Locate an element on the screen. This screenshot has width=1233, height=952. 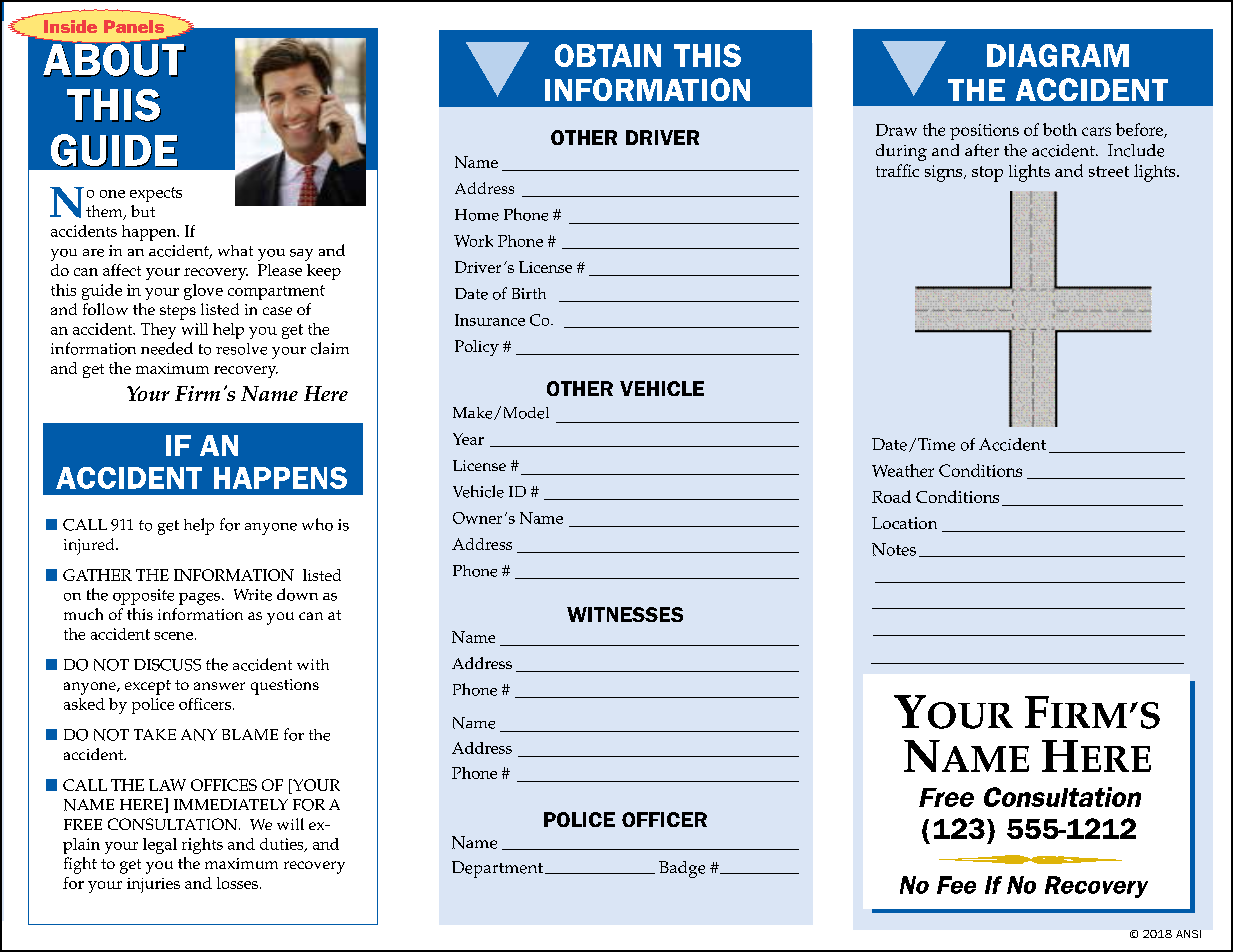
DIAGRAM is located at coordinates (1058, 55).
